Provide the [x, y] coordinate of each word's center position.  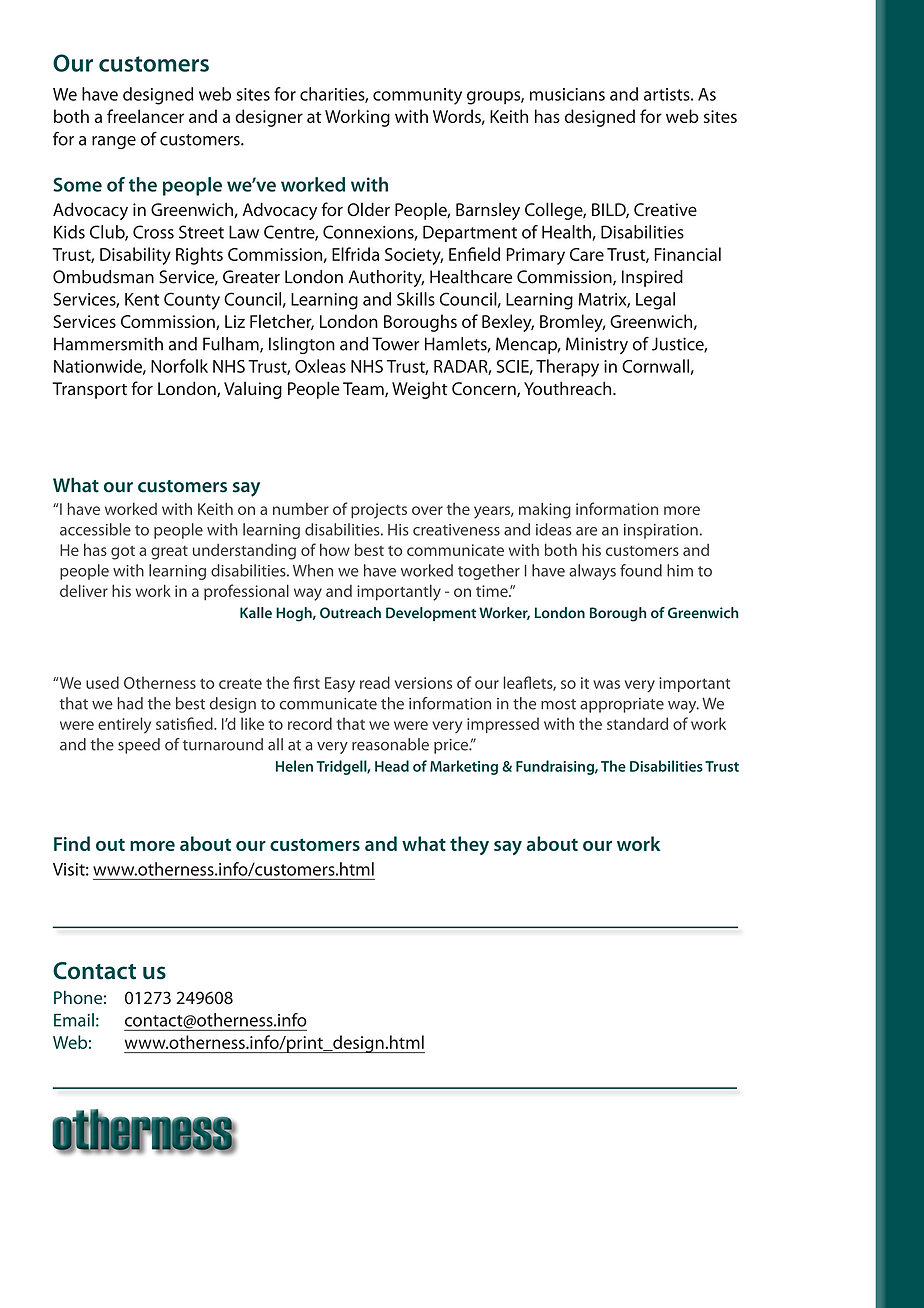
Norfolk [179, 366]
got [123, 553]
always [592, 572]
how [335, 549]
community [417, 96]
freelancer [145, 116]
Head [392, 766]
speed [139, 746]
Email [74, 1020]
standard [637, 723]
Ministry [597, 345]
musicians [567, 94]
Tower [395, 344]
